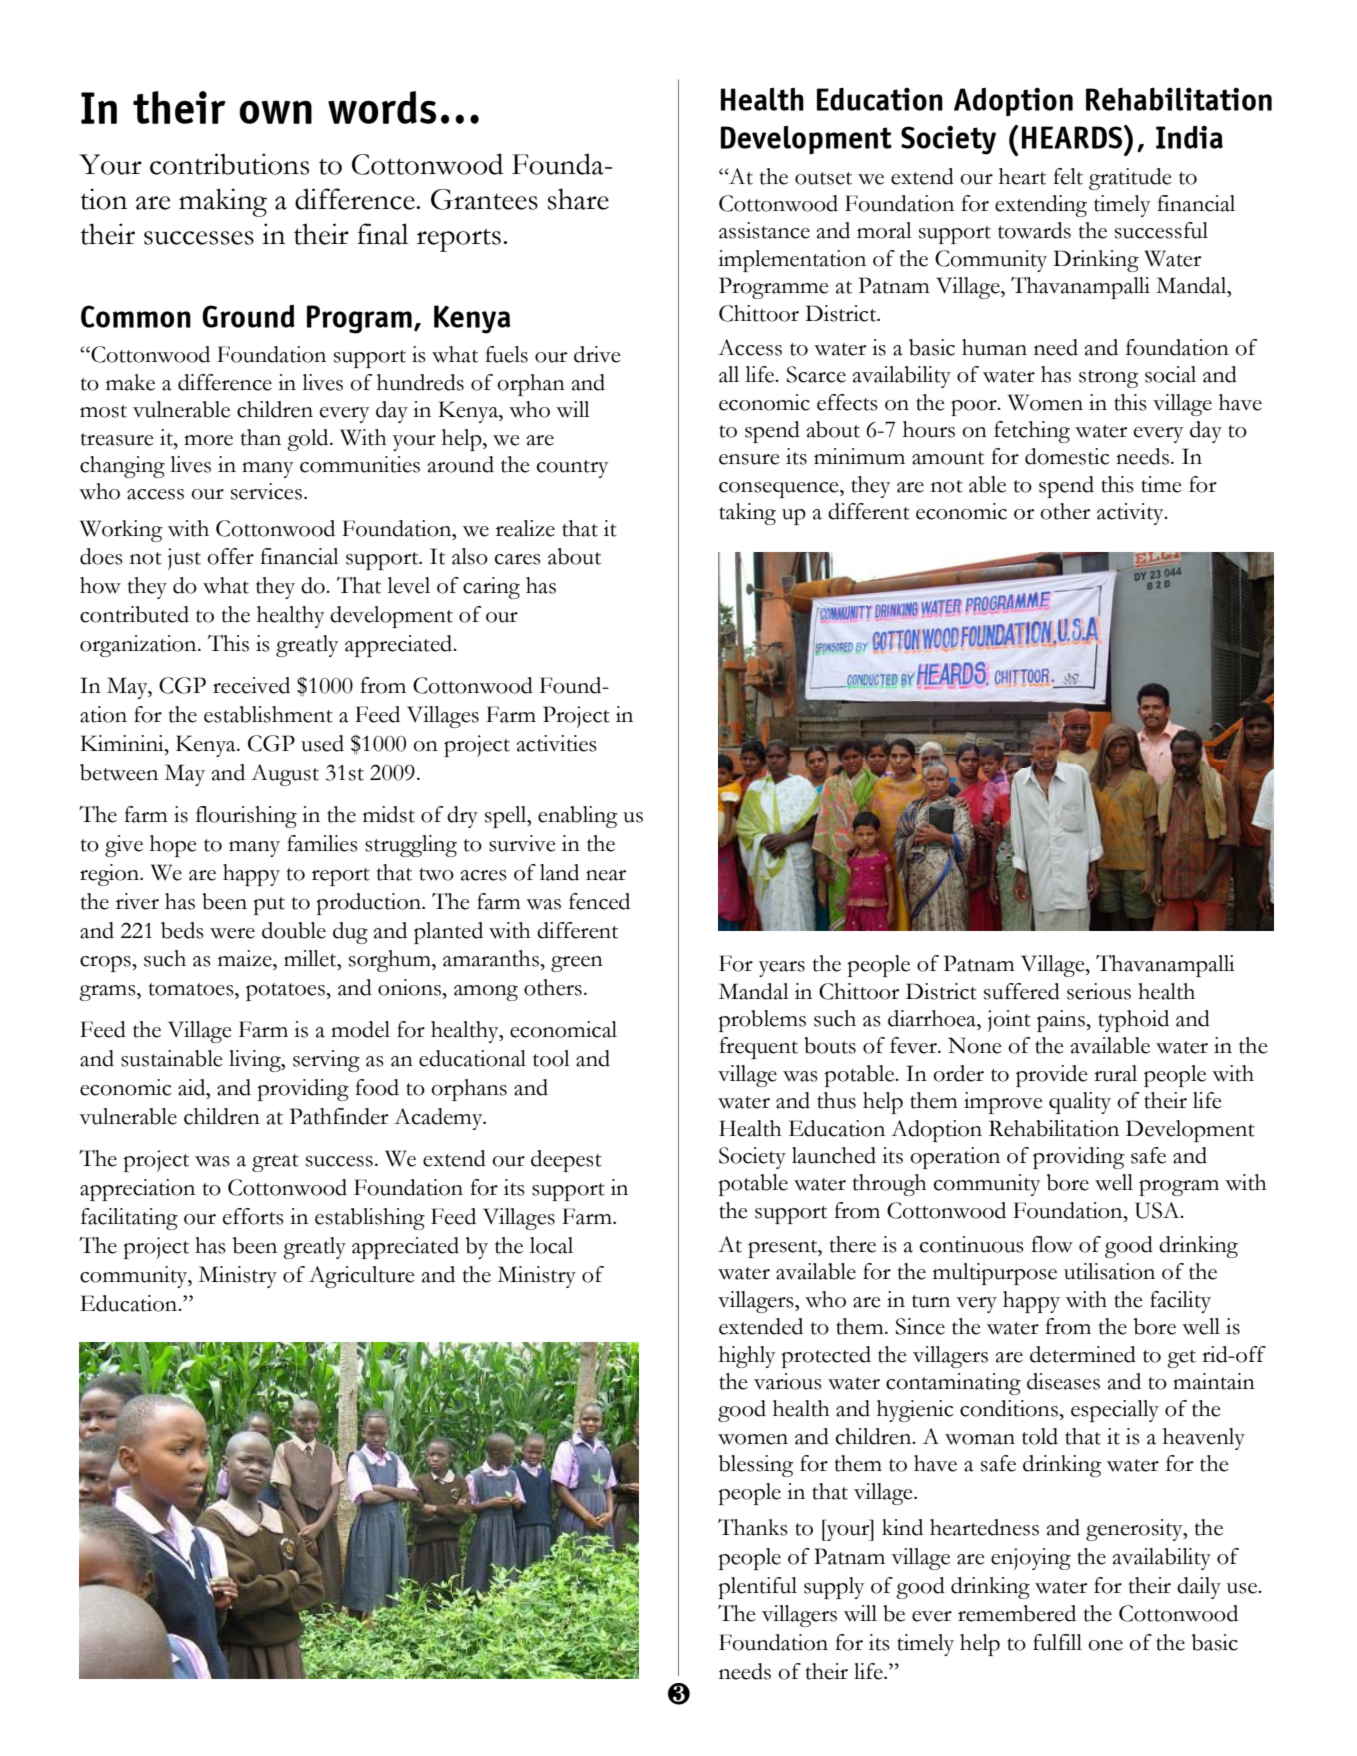 This page has height=1756, width=1357. Describe the element at coordinates (1068, 176) in the page. I see `felt` at that location.
